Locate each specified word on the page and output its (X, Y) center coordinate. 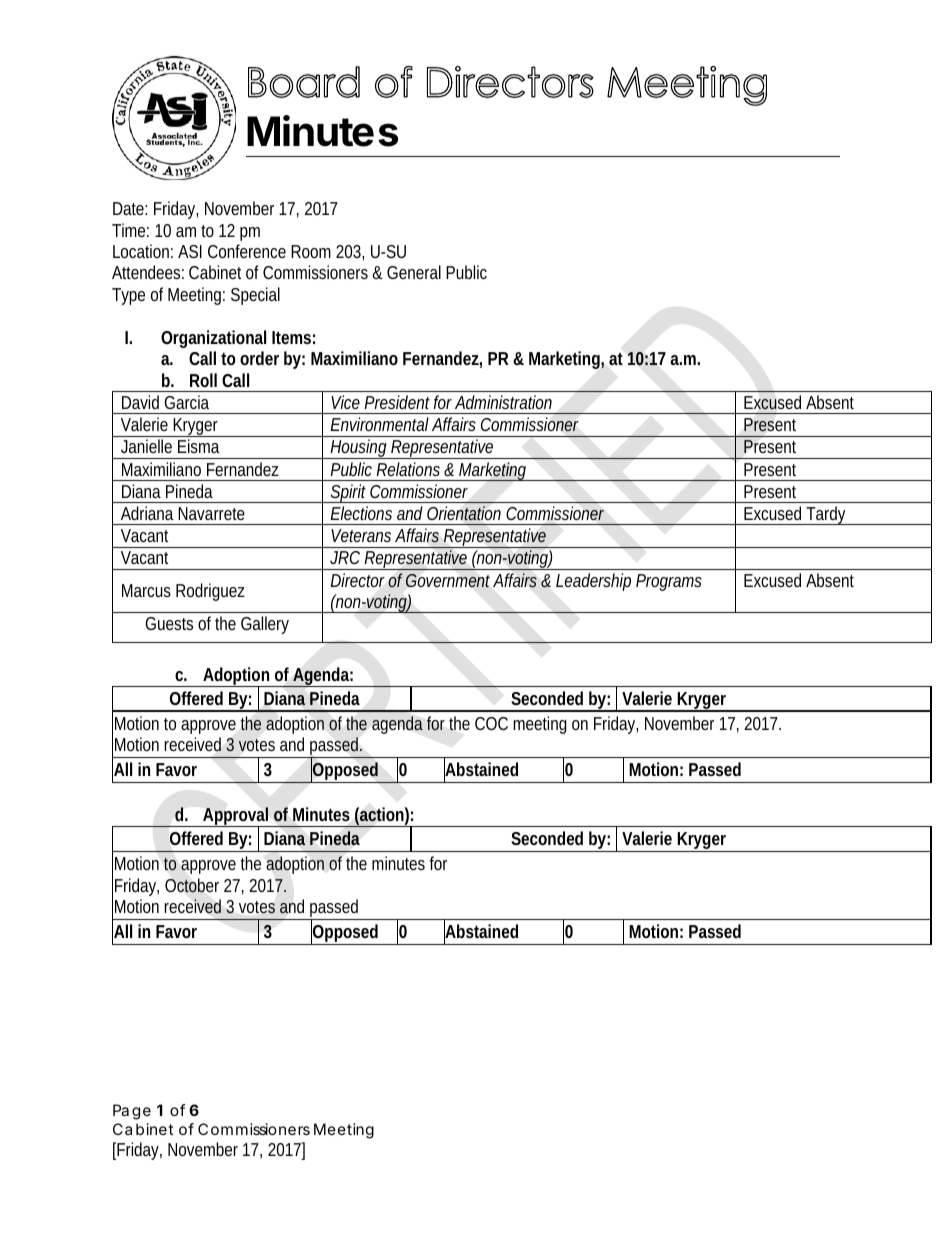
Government (448, 581)
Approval (235, 818)
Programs (669, 582)
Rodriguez (210, 592)
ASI (190, 251)
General (414, 272)
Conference (247, 251)
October (192, 885)
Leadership (593, 582)
